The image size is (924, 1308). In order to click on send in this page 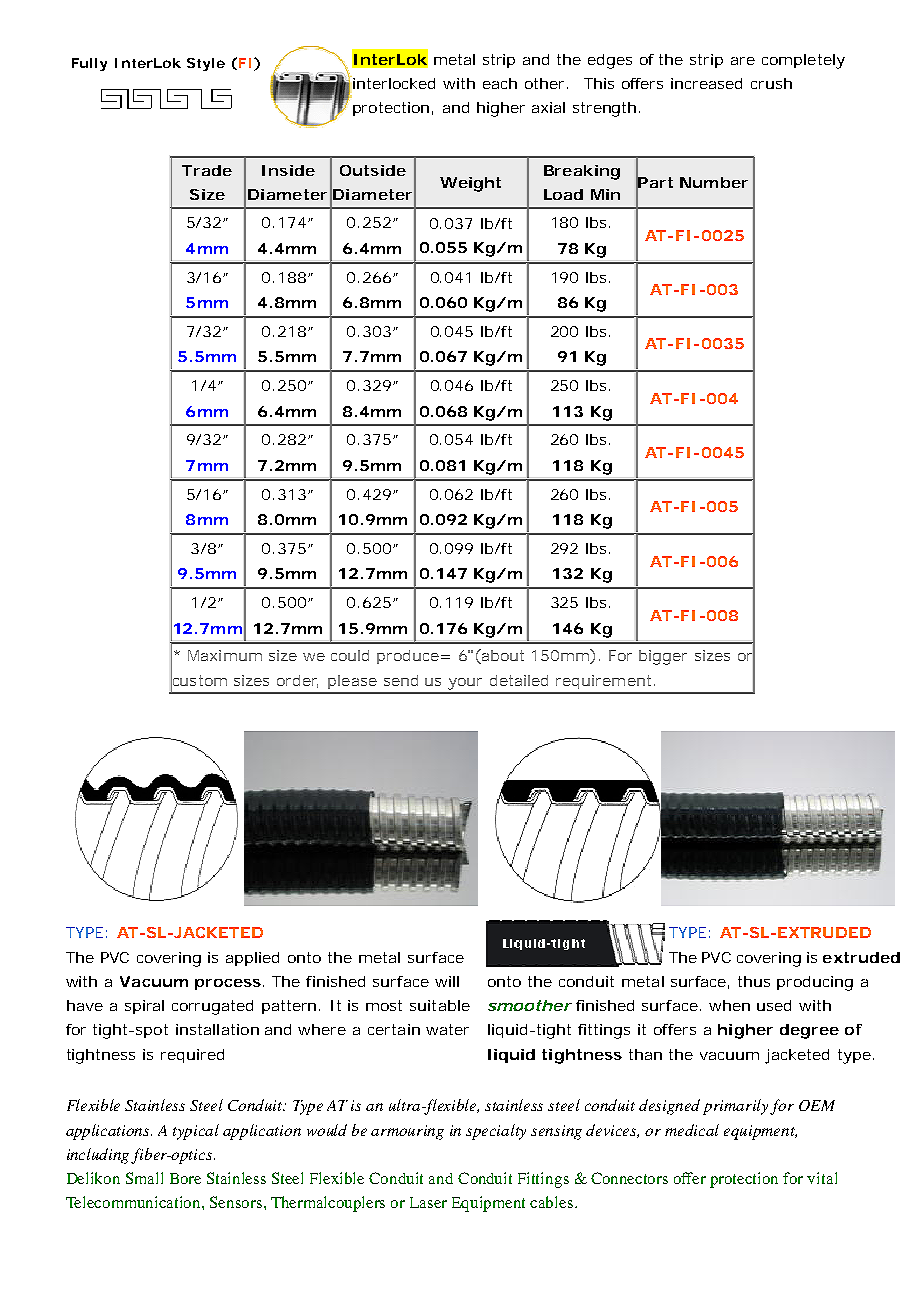, I will do `click(401, 680)`.
